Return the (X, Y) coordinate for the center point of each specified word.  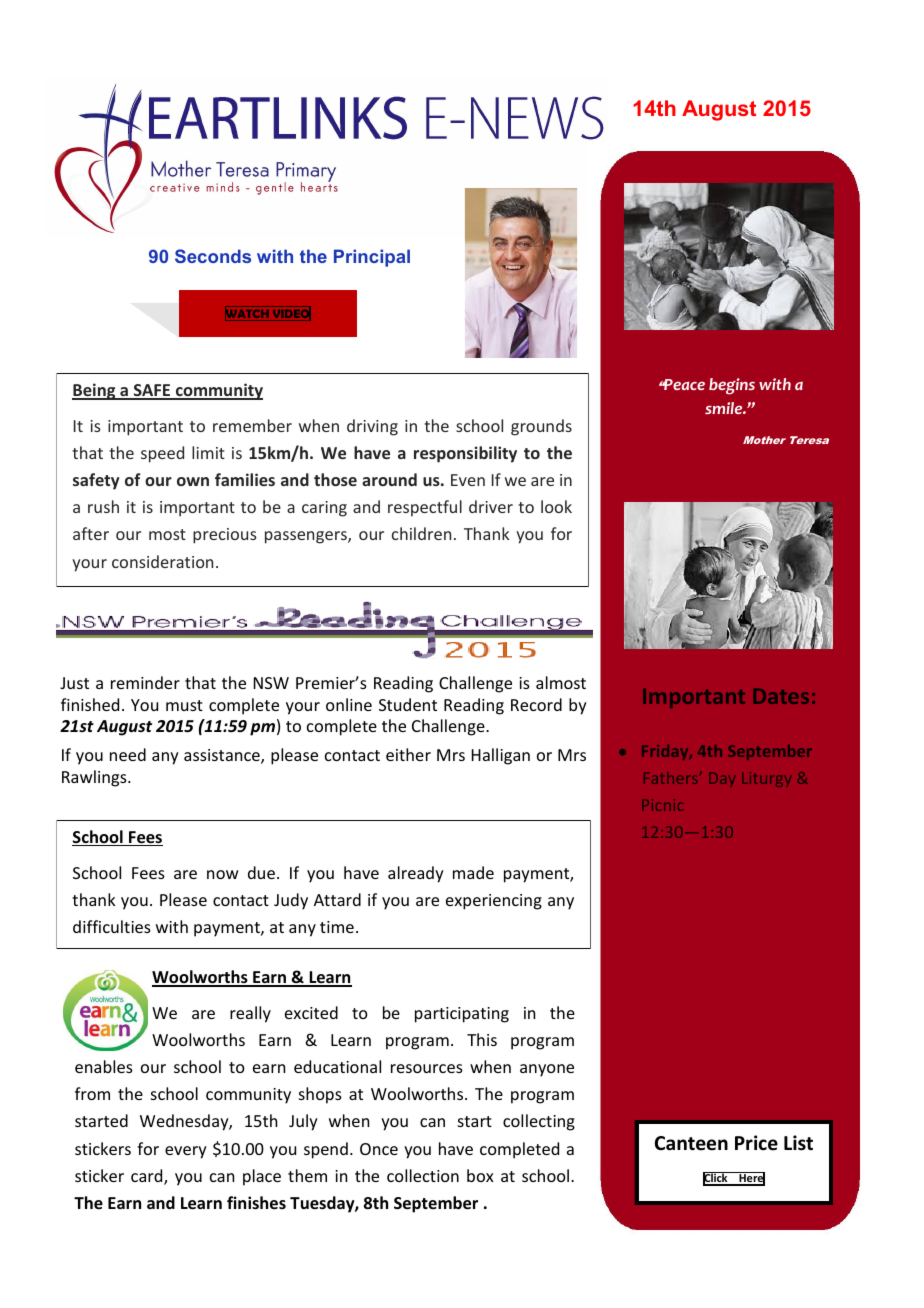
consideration (162, 561)
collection (423, 1175)
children (421, 533)
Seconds (213, 256)
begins (732, 386)
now (223, 874)
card (148, 1177)
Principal (372, 258)
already (416, 874)
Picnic (662, 805)
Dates (781, 696)
